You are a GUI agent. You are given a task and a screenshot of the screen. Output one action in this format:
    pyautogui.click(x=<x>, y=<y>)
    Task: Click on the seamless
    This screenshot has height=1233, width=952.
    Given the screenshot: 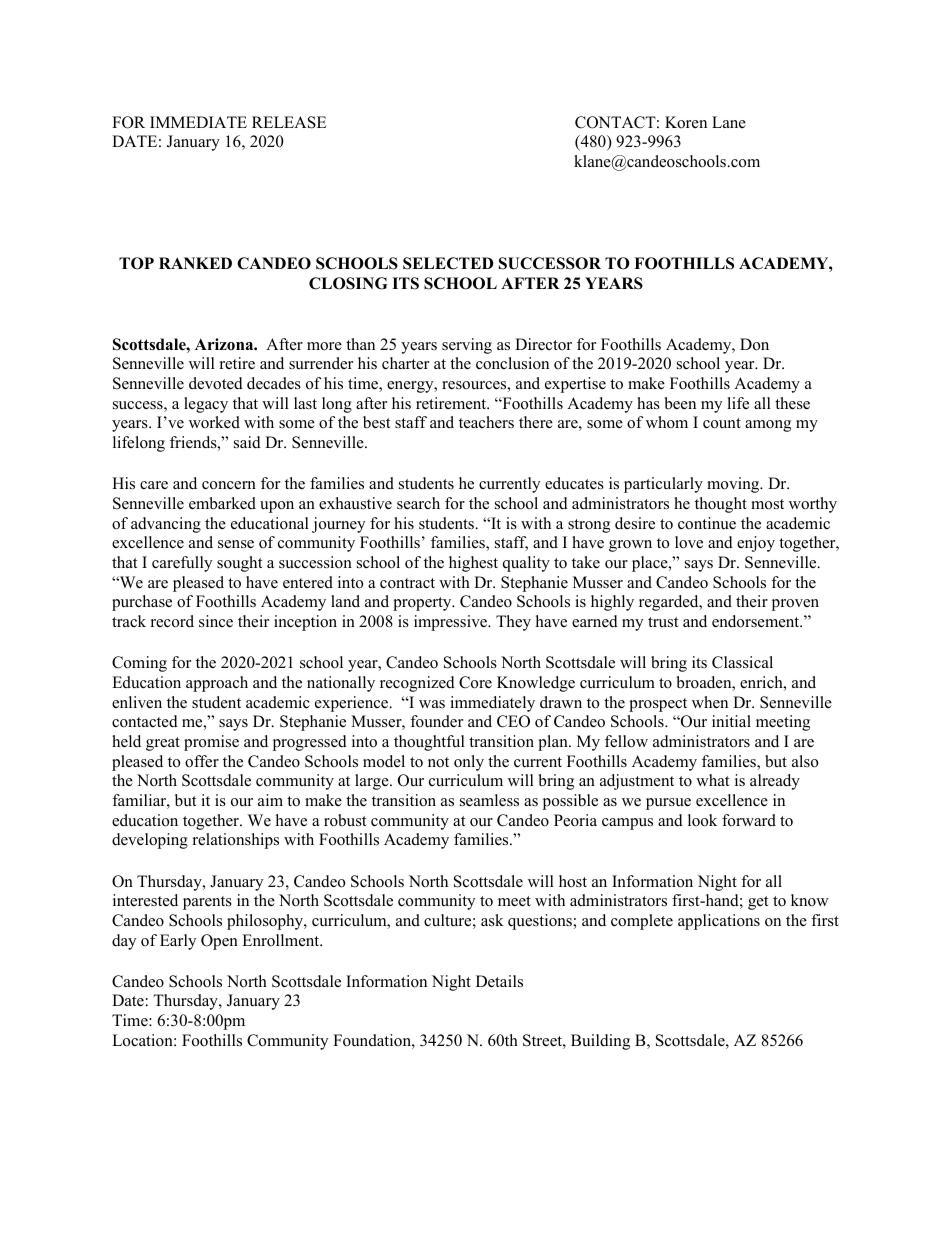 What is the action you would take?
    pyautogui.click(x=489, y=800)
